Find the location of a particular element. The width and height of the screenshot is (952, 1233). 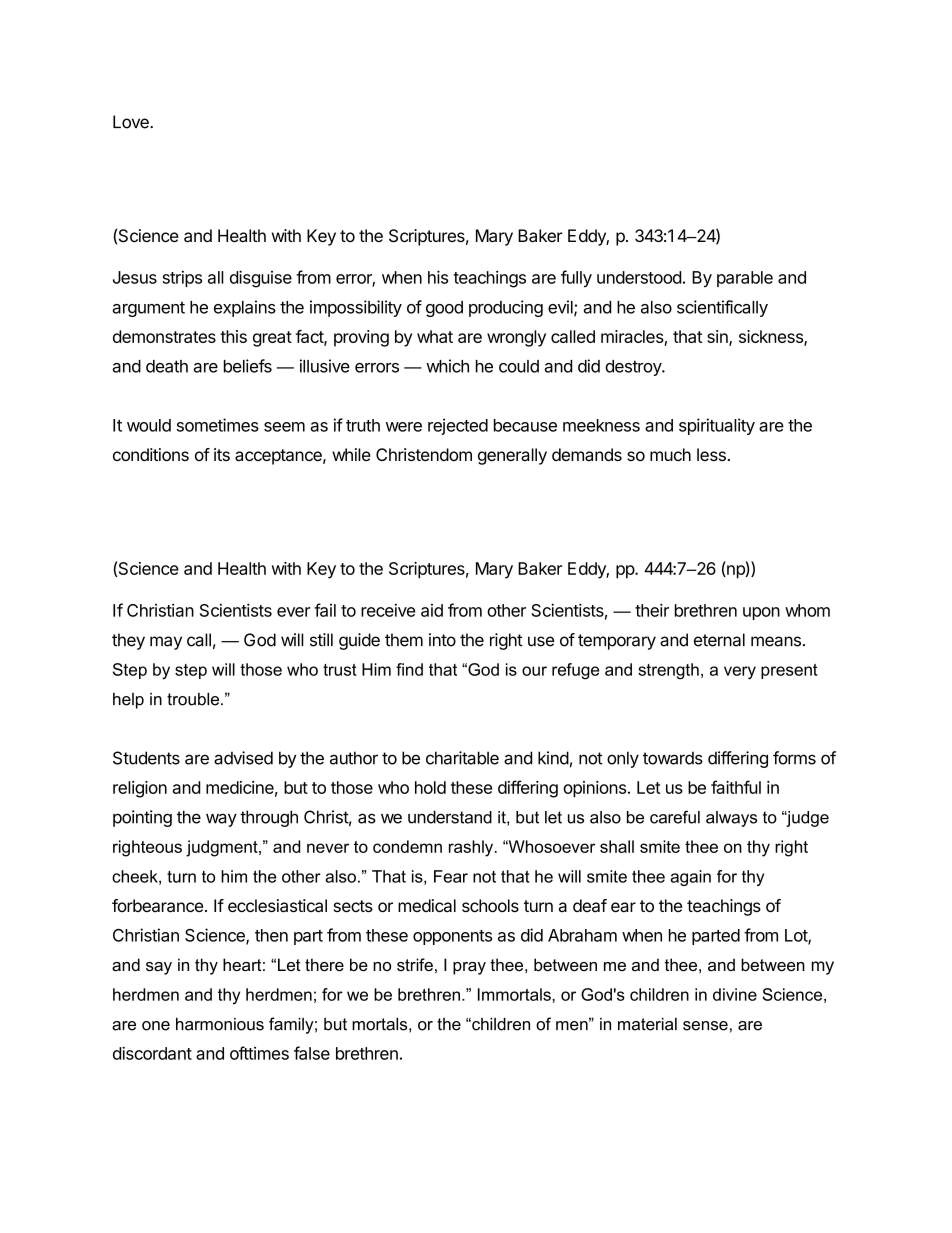

sense is located at coordinates (705, 1026).
